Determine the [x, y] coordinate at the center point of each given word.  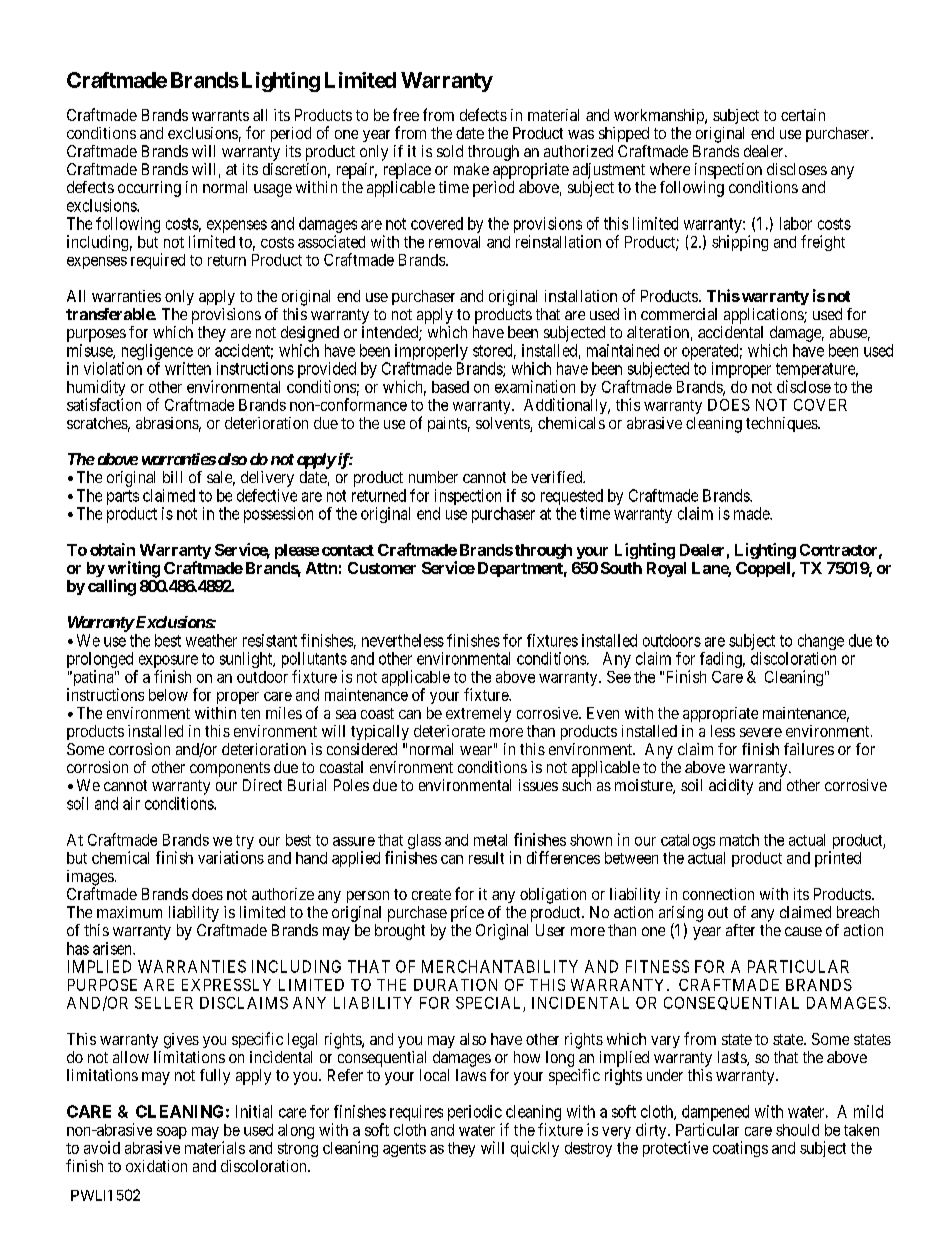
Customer [382, 568]
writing [134, 570]
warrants [220, 115]
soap [172, 1134]
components [230, 769]
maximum [129, 912]
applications [764, 316]
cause [803, 931]
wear [476, 750]
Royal [666, 569]
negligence [157, 353]
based [450, 387]
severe [761, 732]
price [467, 914]
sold [450, 151]
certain [803, 115]
